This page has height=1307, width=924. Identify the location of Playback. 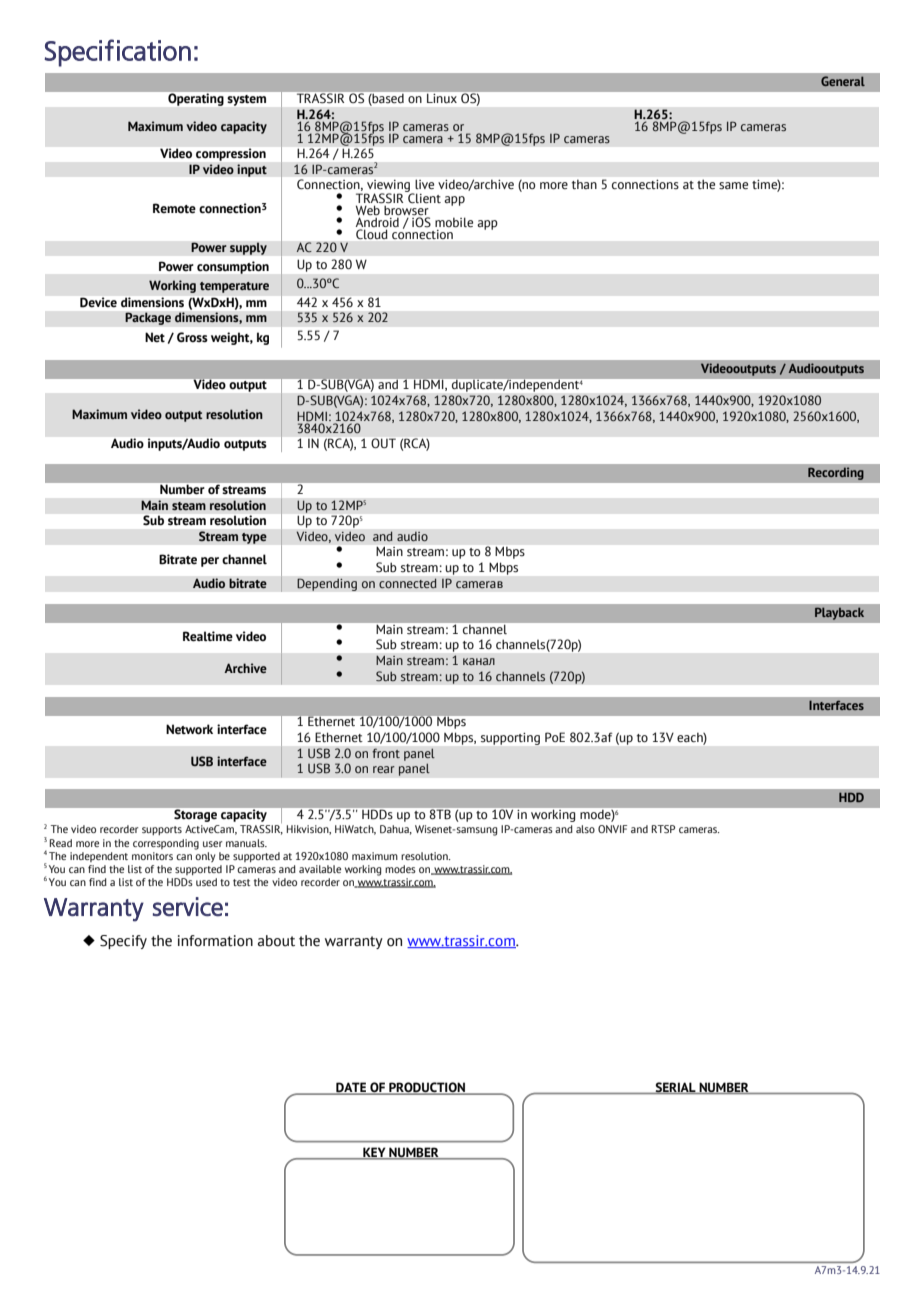
(839, 613).
